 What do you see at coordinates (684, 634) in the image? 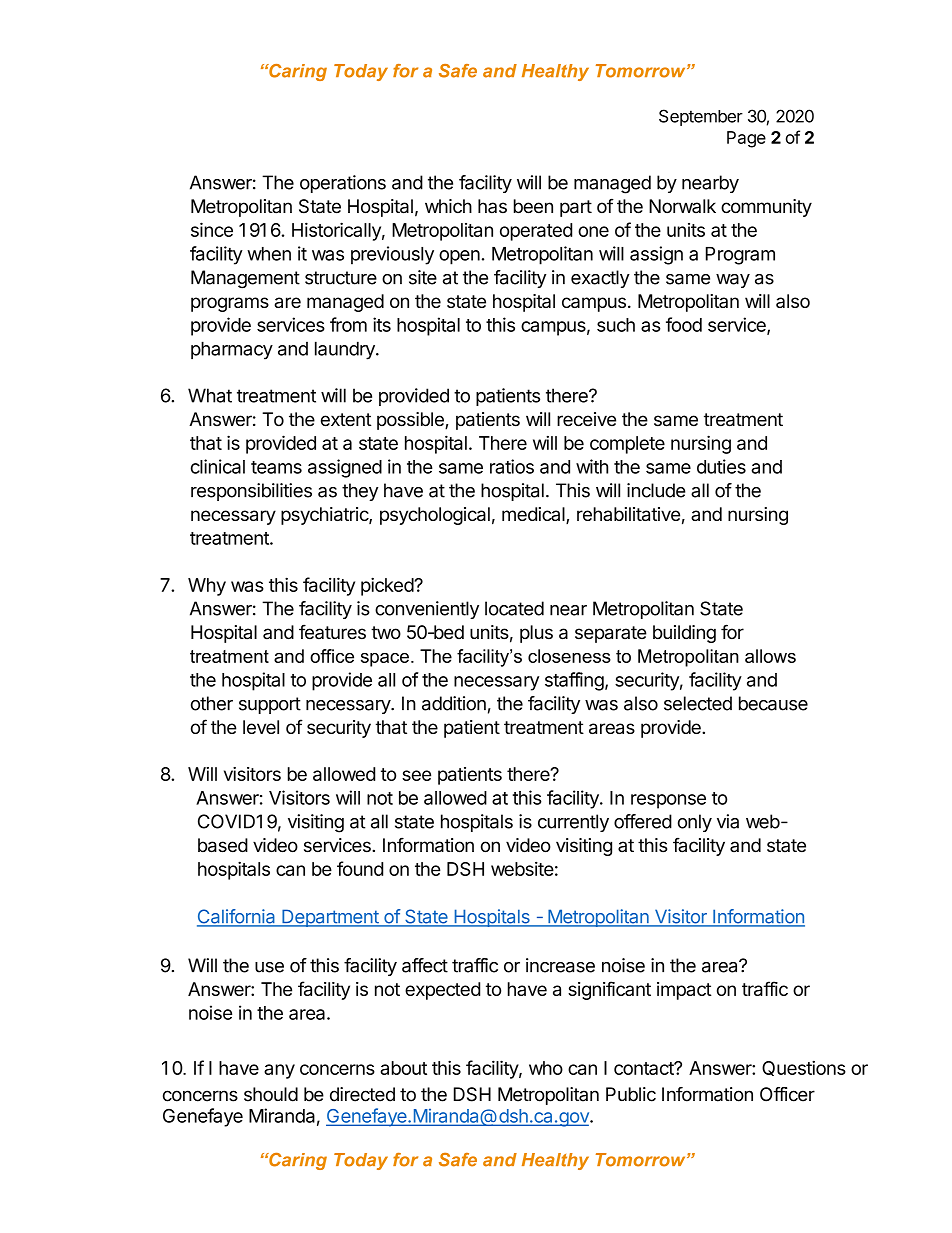
I see `building` at bounding box center [684, 634].
